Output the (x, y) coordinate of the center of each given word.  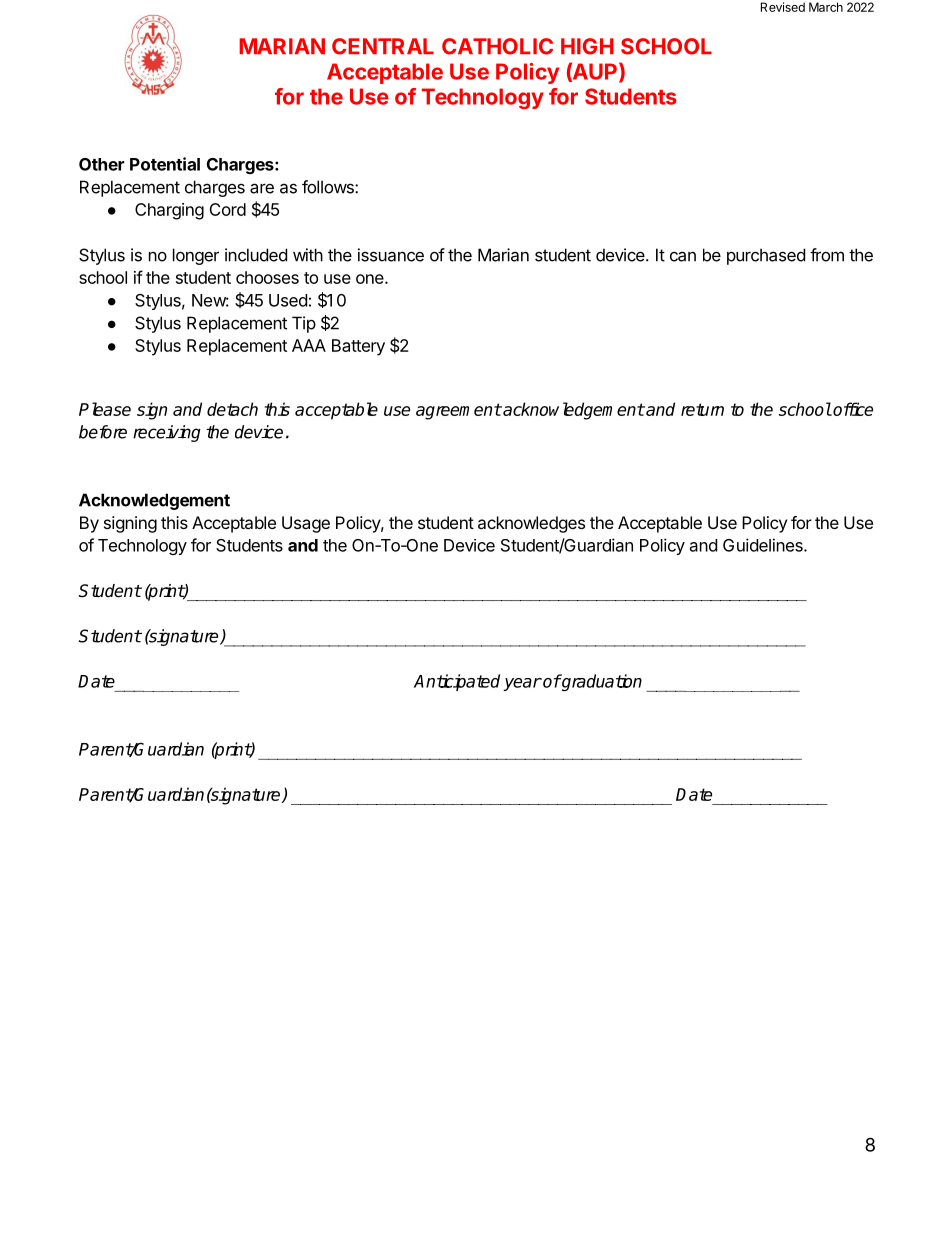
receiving (167, 433)
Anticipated (457, 682)
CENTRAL (383, 46)
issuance (391, 255)
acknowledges (531, 524)
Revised (783, 7)
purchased (766, 256)
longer (196, 256)
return (702, 409)
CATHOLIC (497, 46)
